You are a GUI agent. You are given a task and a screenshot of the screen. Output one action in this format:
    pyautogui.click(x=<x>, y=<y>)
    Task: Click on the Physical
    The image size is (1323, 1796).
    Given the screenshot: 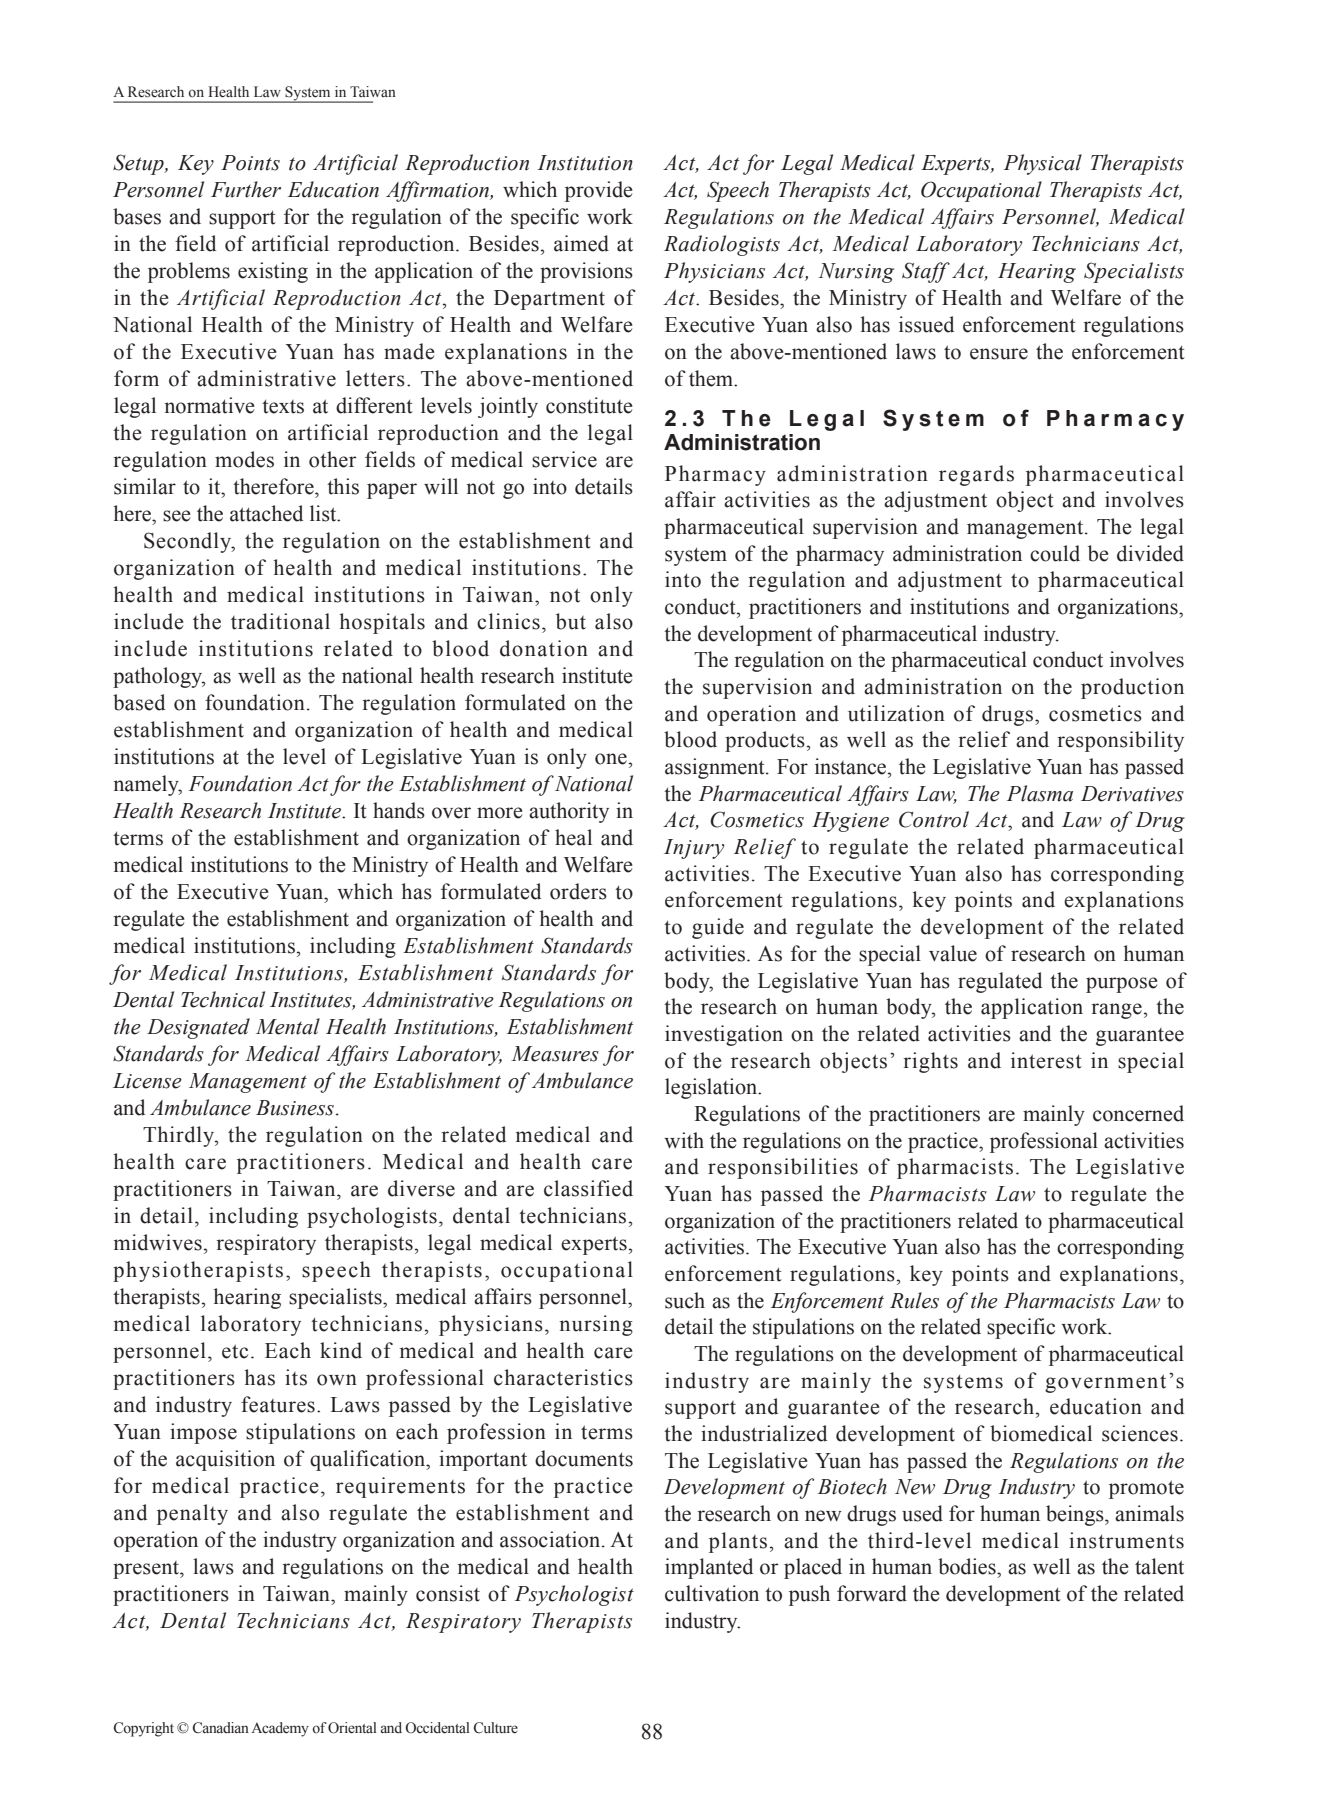 What is the action you would take?
    pyautogui.click(x=1043, y=164)
